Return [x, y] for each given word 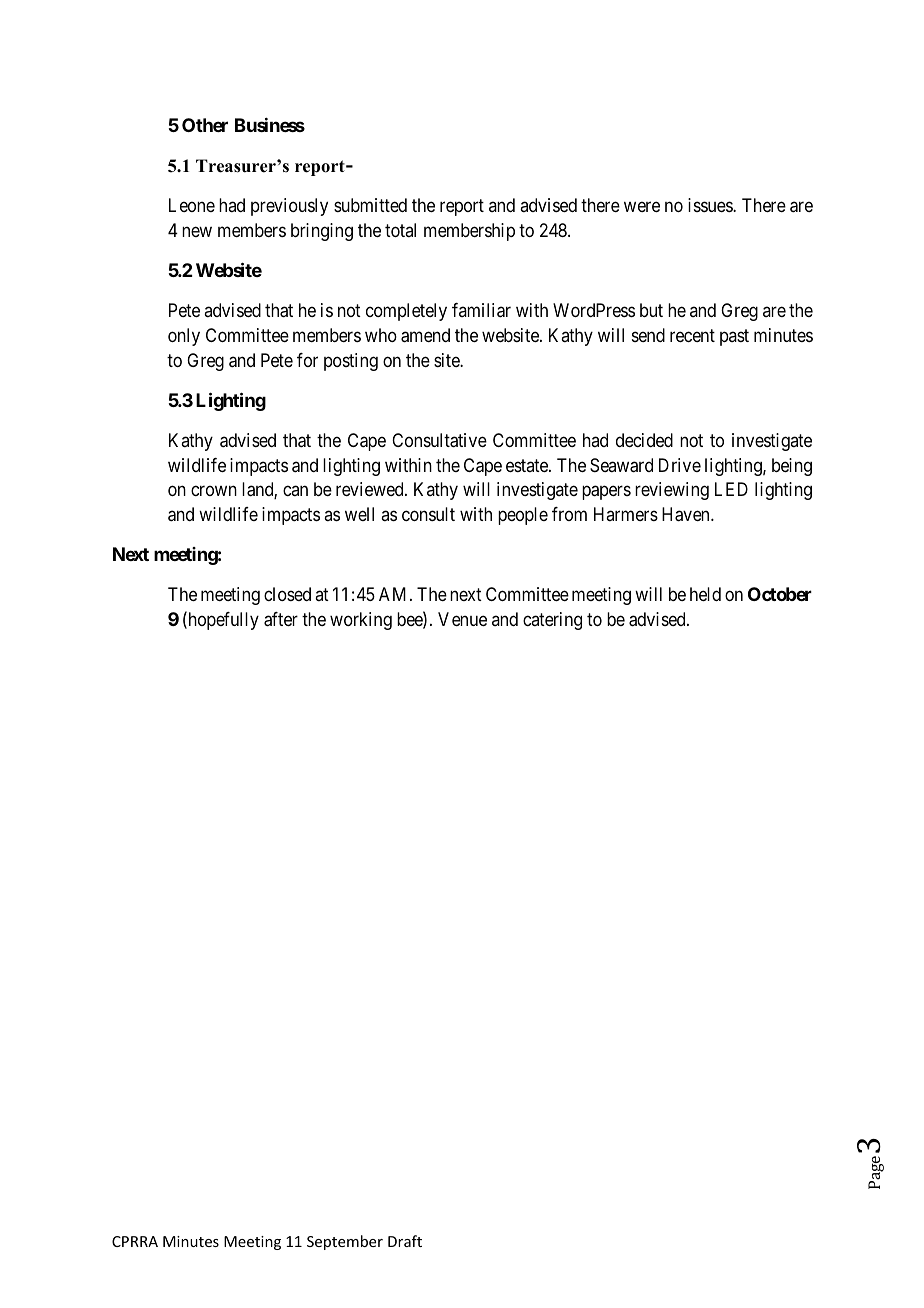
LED [731, 489]
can [295, 491]
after [281, 619]
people [523, 516]
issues [711, 205]
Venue [462, 619]
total [400, 230]
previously [289, 207]
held [705, 594]
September [345, 1242]
